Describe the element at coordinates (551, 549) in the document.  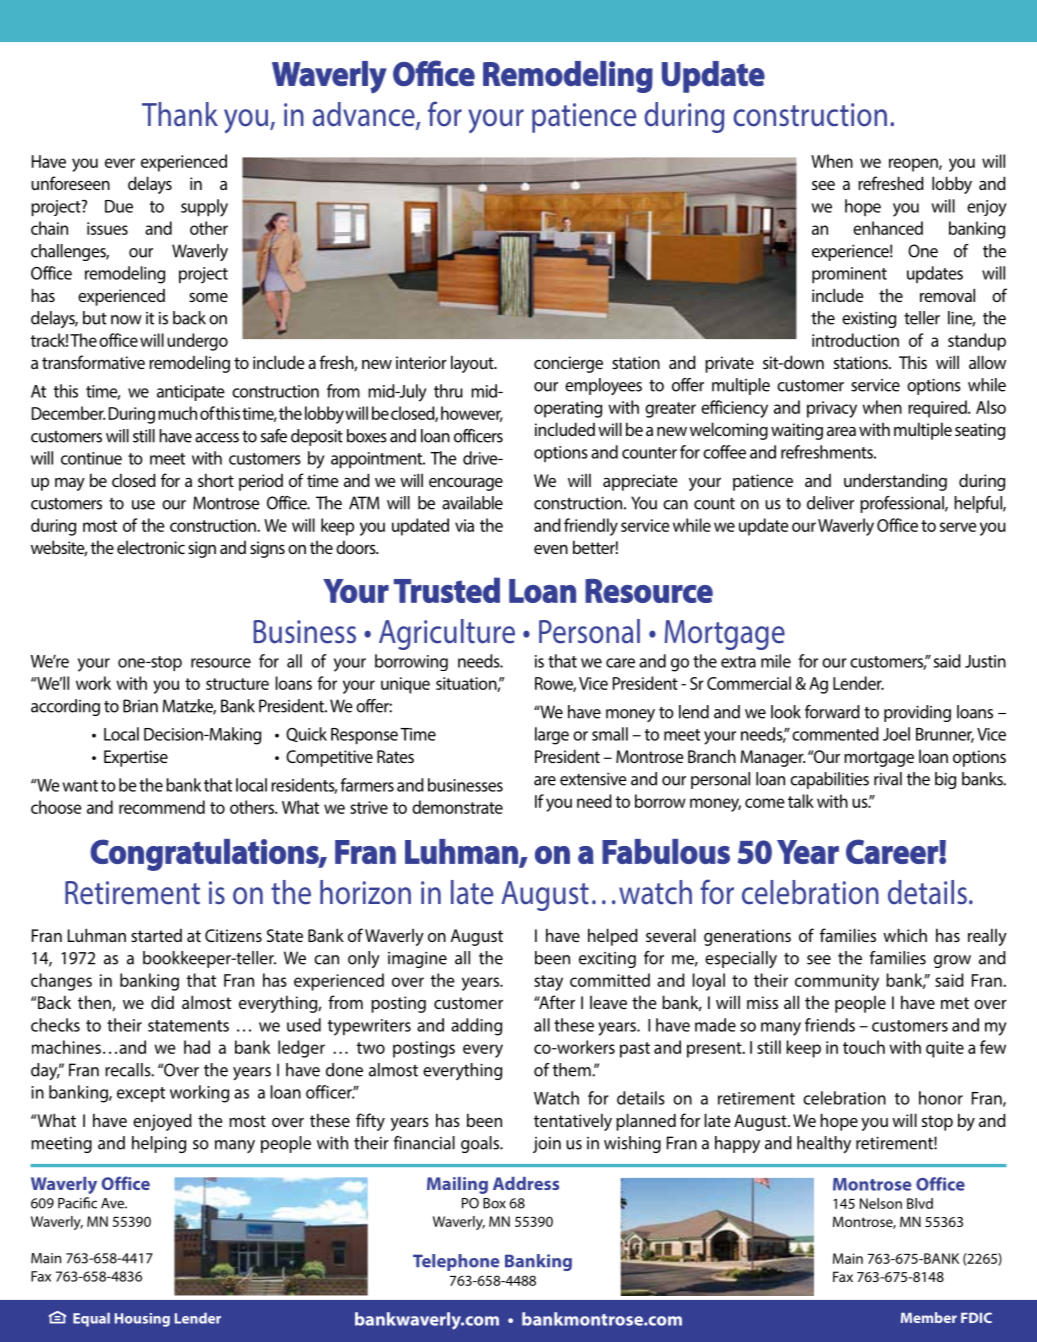
I see `even` at that location.
